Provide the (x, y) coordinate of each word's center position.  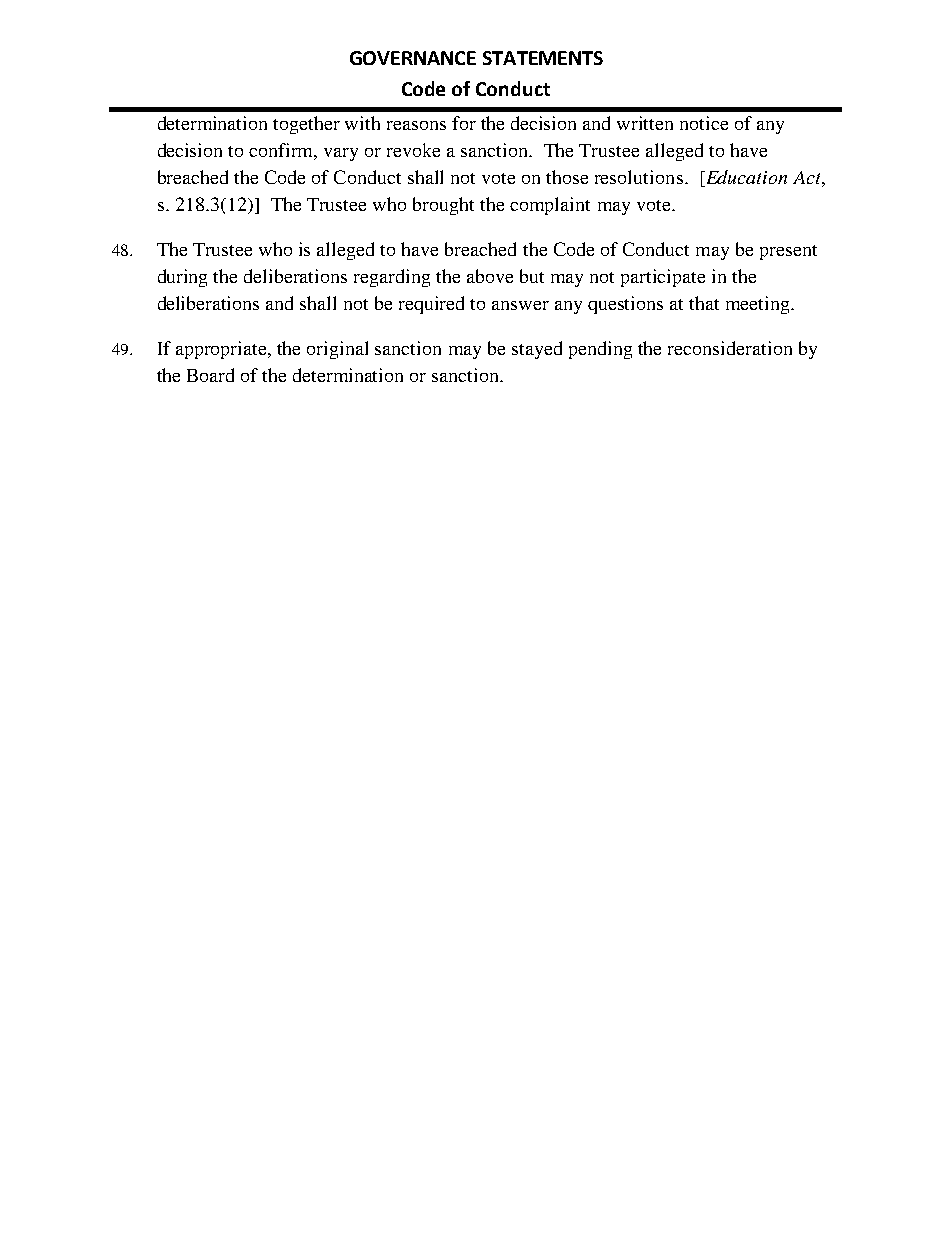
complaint (550, 206)
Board (210, 375)
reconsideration (730, 348)
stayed (537, 350)
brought (443, 206)
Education (745, 178)
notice (704, 123)
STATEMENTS (543, 58)
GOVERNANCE (413, 58)
